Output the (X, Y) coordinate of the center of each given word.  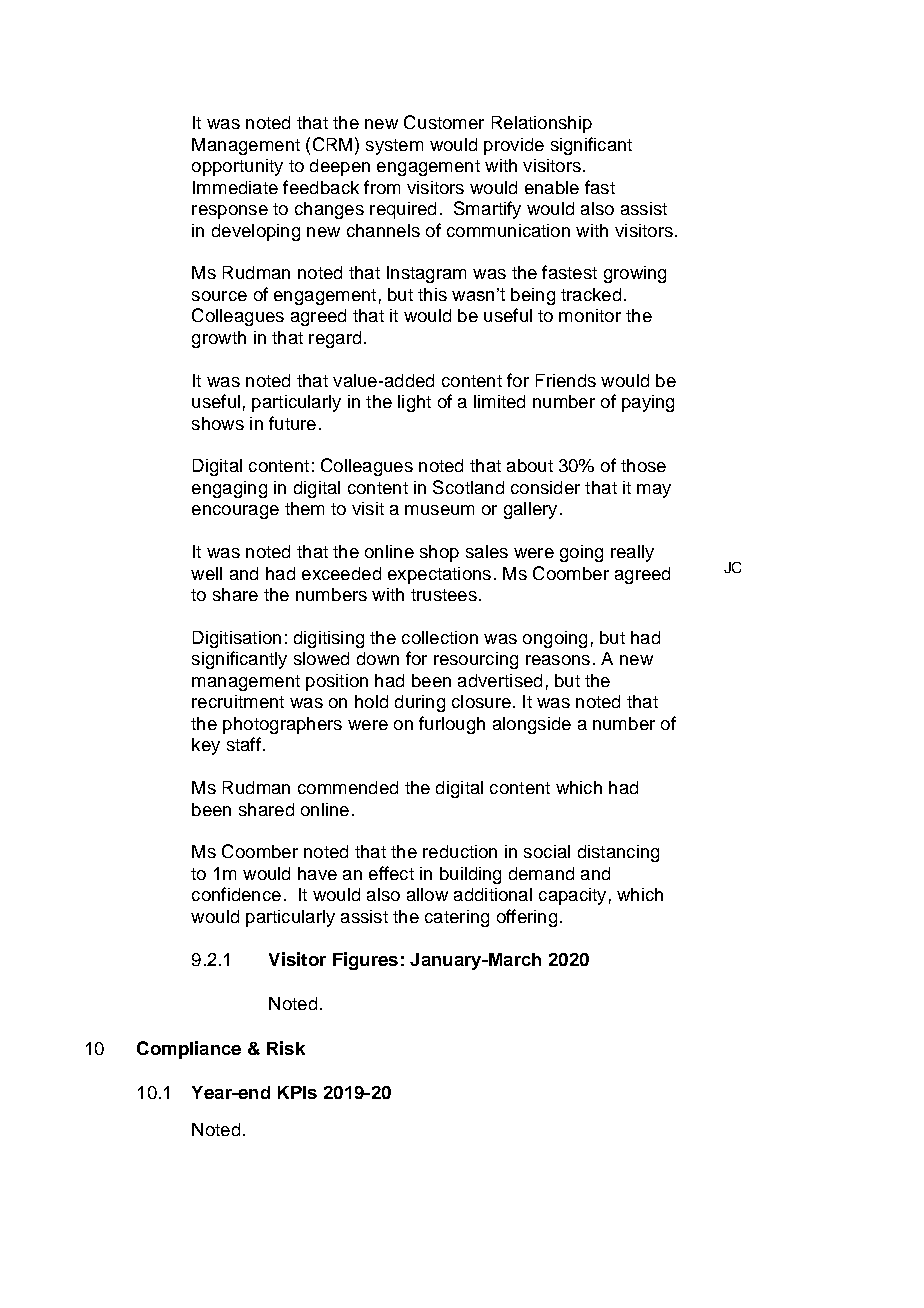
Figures (365, 961)
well (206, 573)
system (394, 147)
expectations (439, 575)
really (632, 553)
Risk (286, 1048)
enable (552, 187)
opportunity (237, 167)
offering (527, 918)
